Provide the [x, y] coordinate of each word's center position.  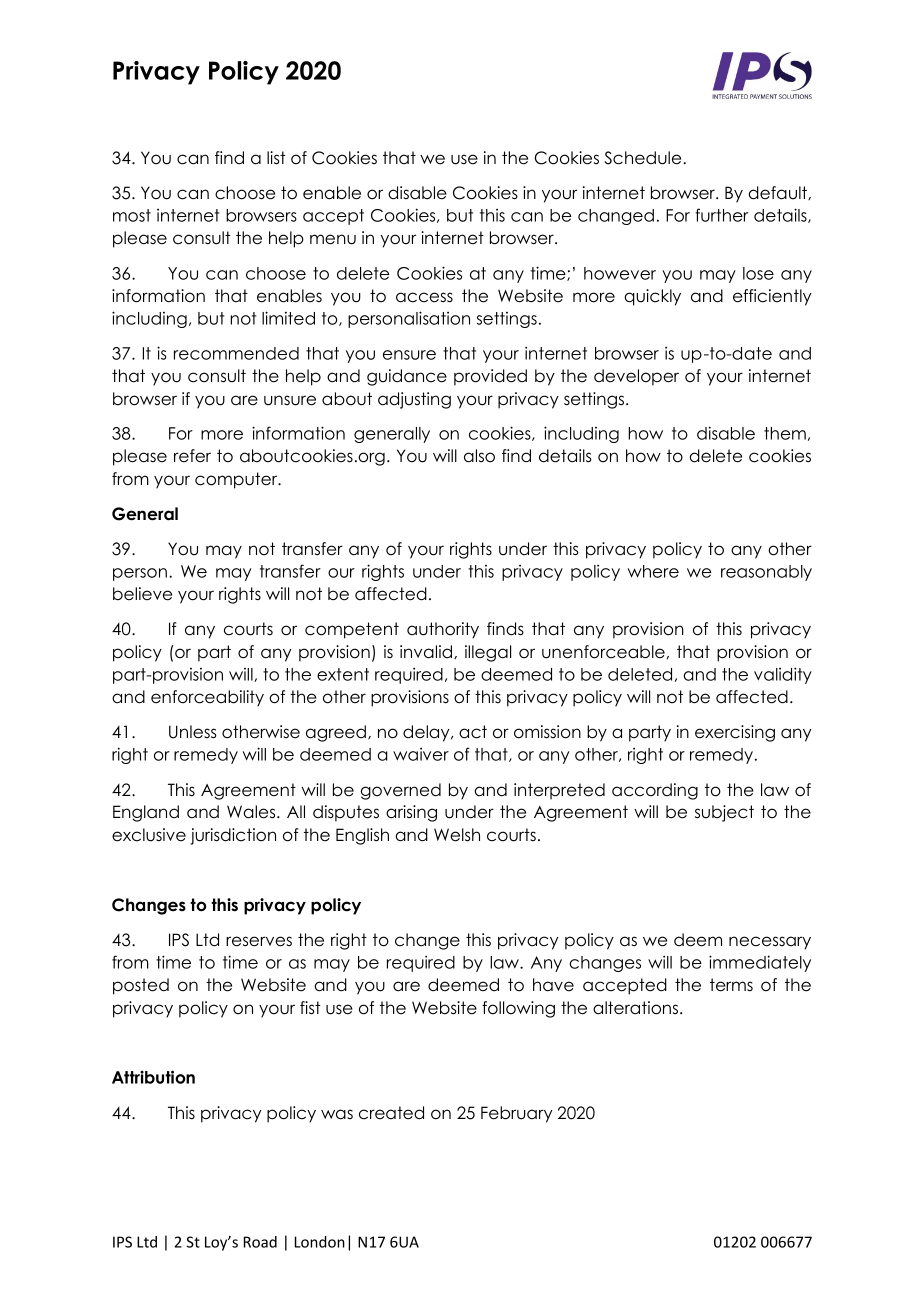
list [276, 158]
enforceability [207, 698]
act [473, 732]
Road [260, 1242]
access [424, 297]
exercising [735, 733]
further [721, 215]
